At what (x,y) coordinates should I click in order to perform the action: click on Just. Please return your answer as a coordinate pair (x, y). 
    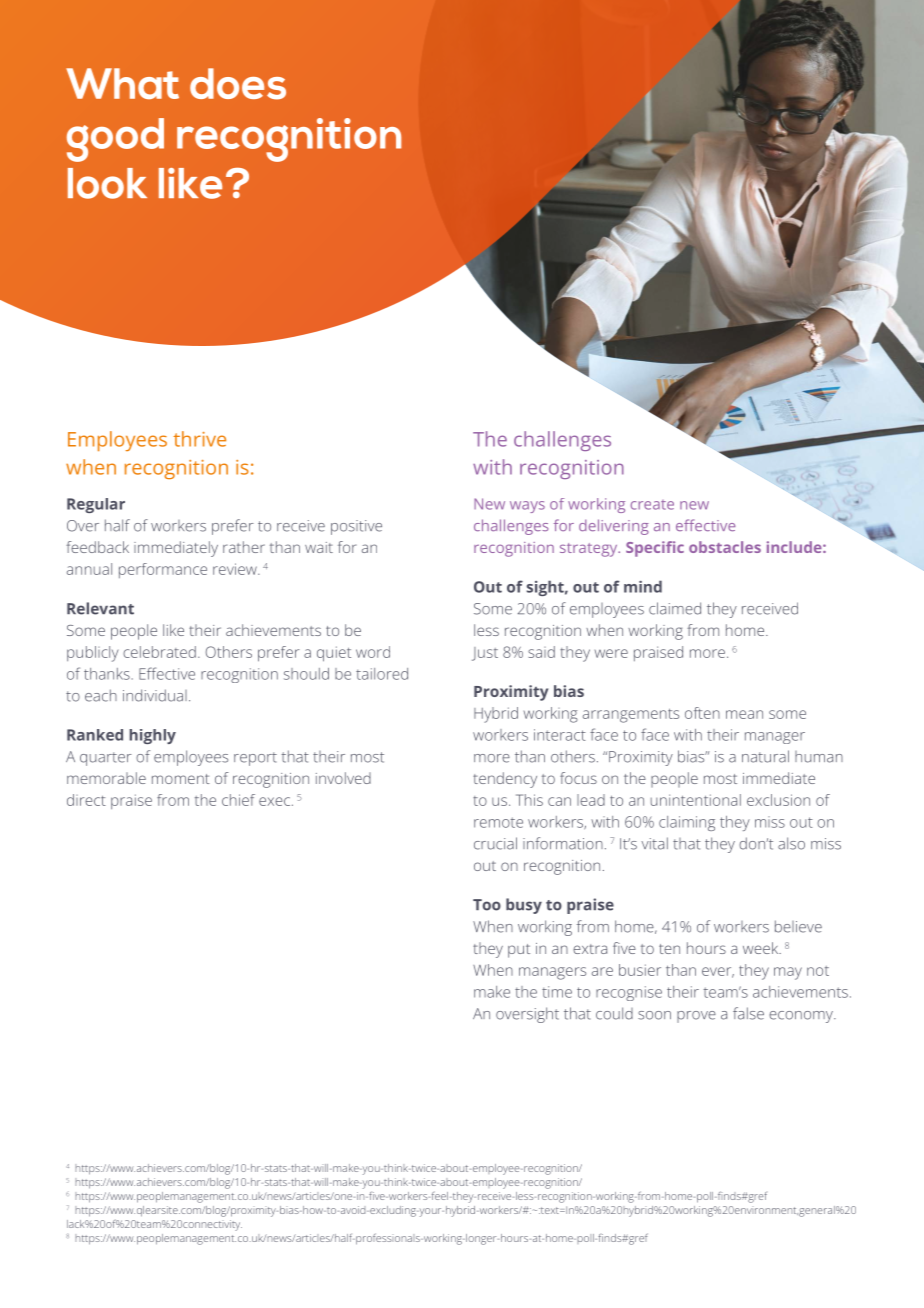
    Looking at the image, I should click on (485, 654).
